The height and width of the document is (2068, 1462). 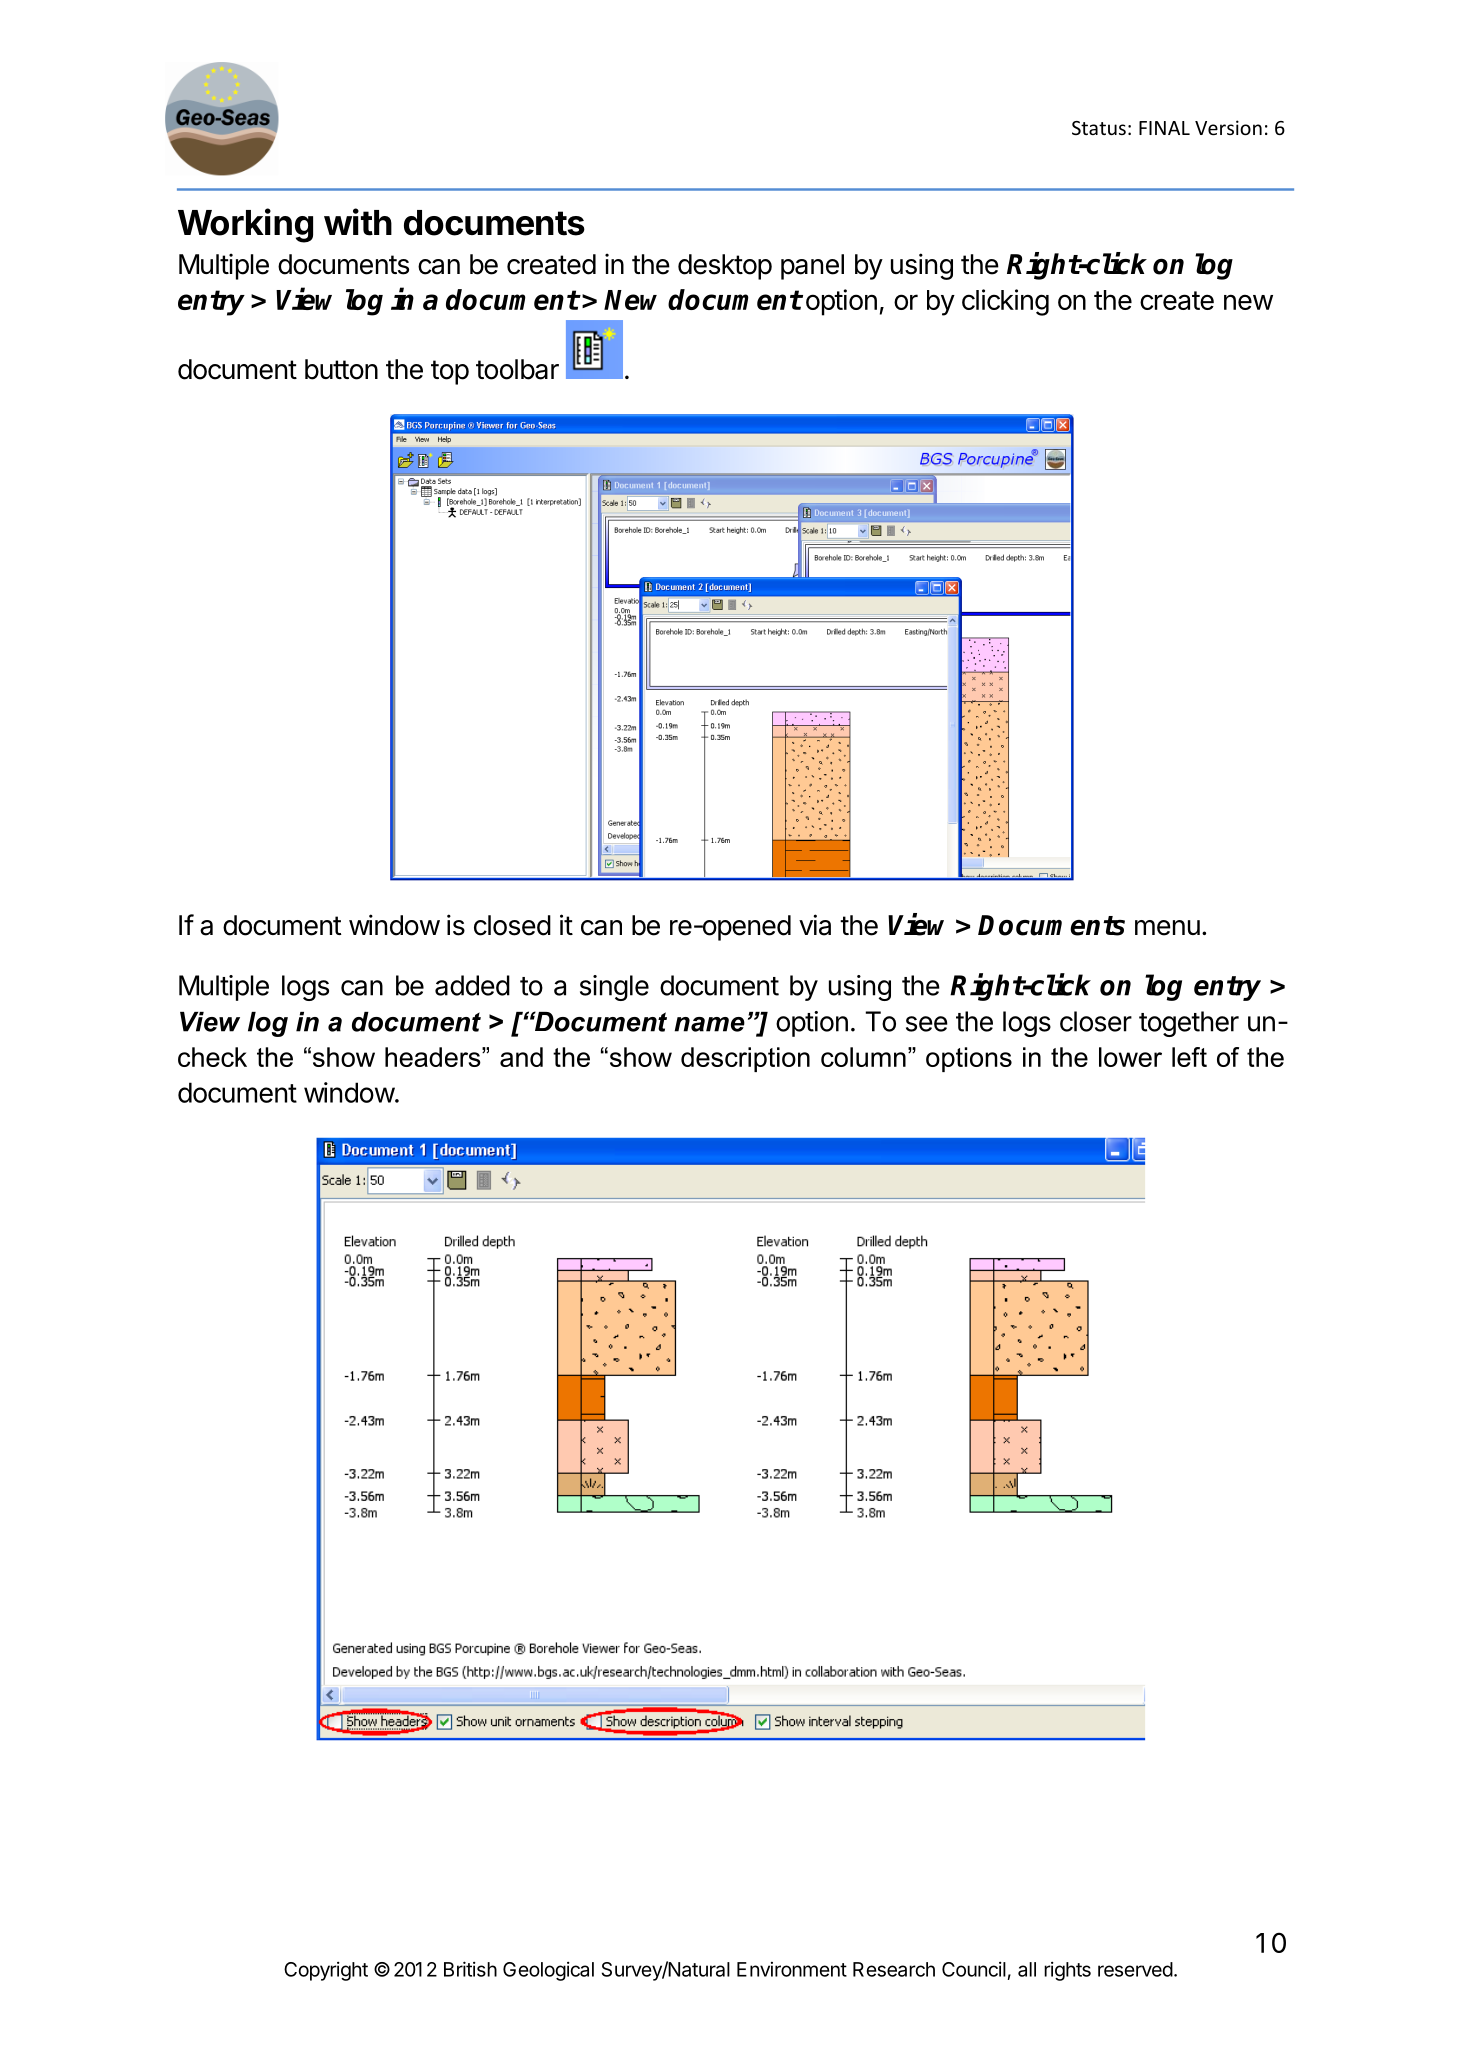 I want to click on desktop, so click(x=725, y=267).
